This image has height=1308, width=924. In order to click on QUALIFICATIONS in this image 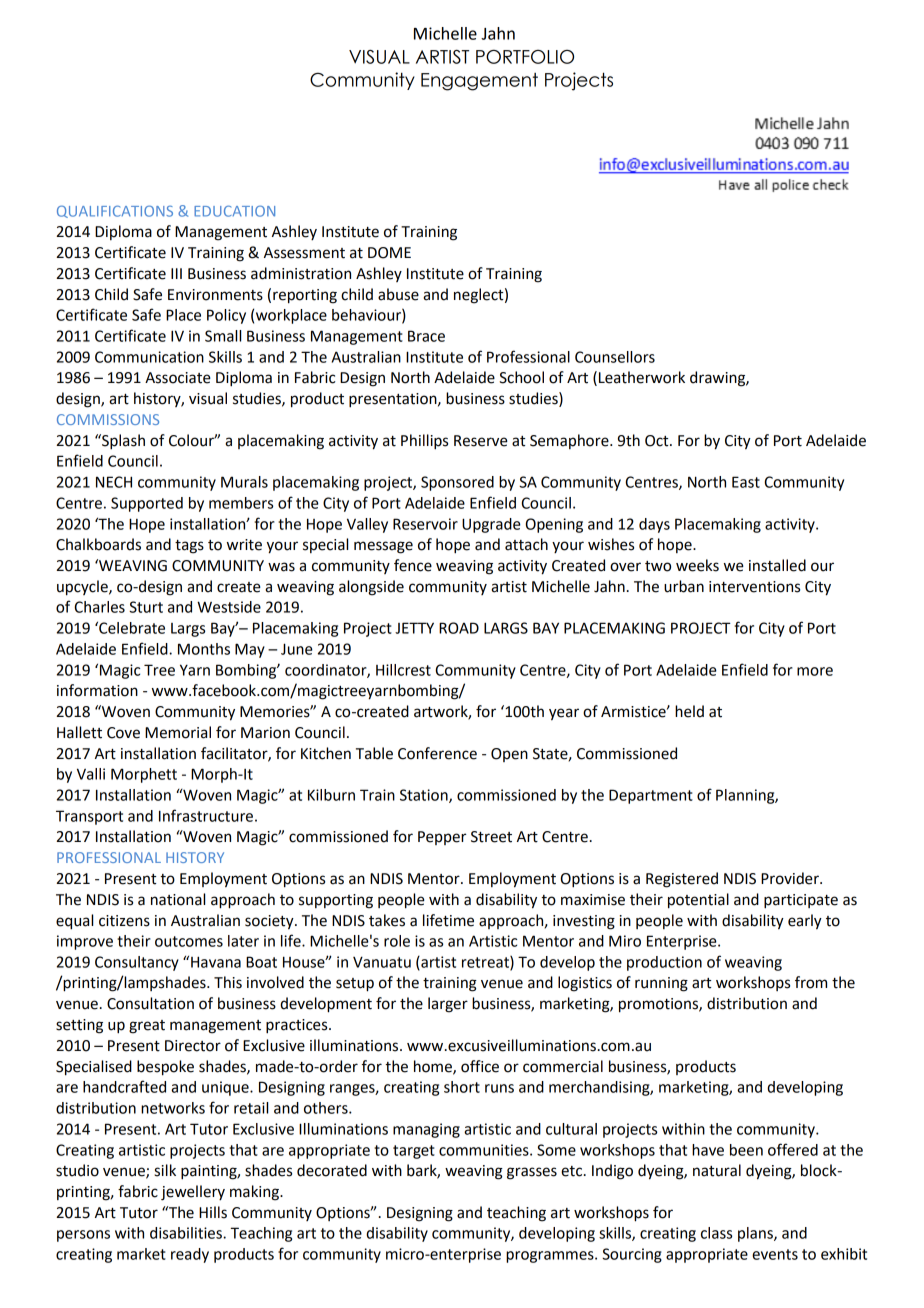, I will do `click(115, 211)`.
